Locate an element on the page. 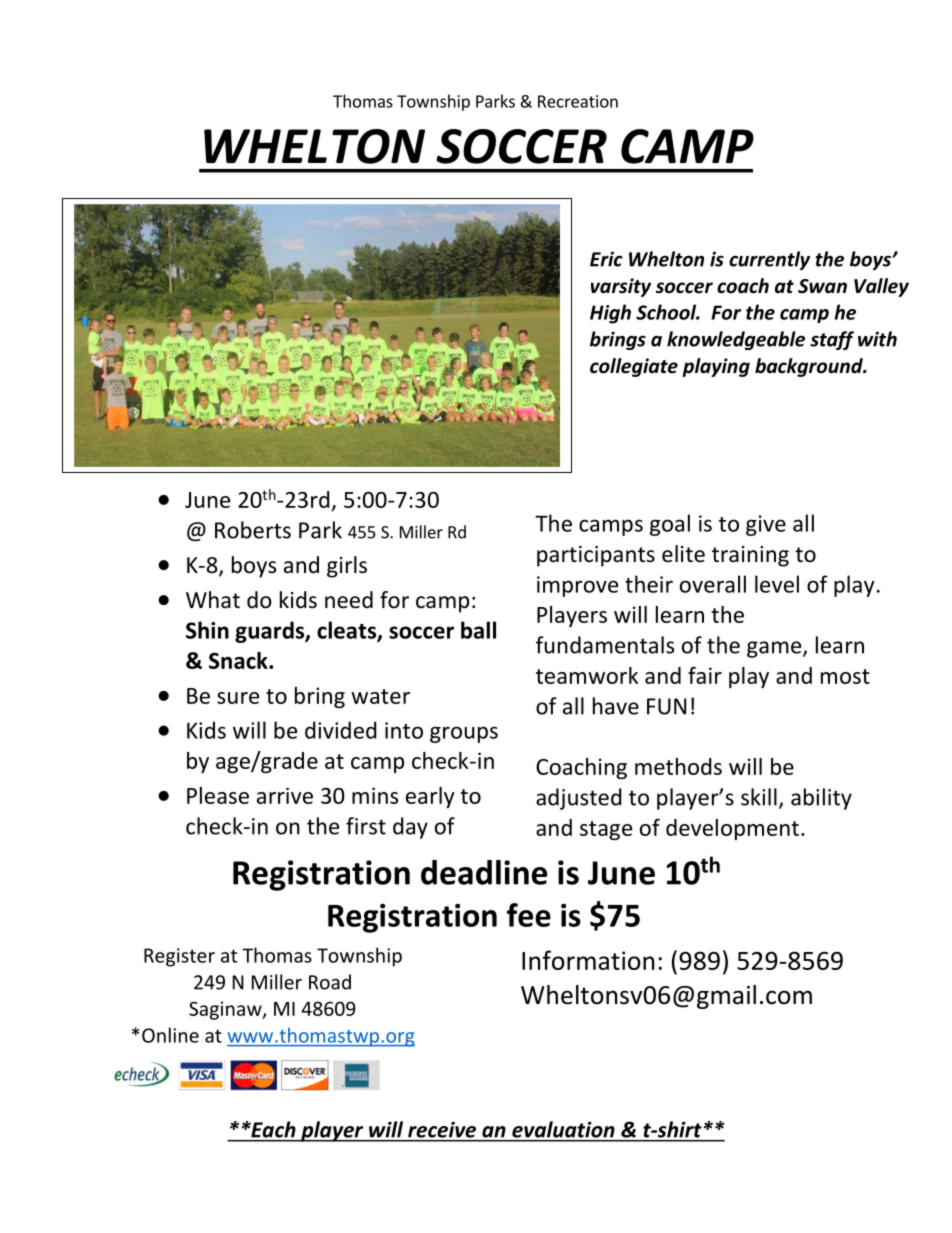 The width and height of the page is (952, 1233). groups is located at coordinates (464, 734).
